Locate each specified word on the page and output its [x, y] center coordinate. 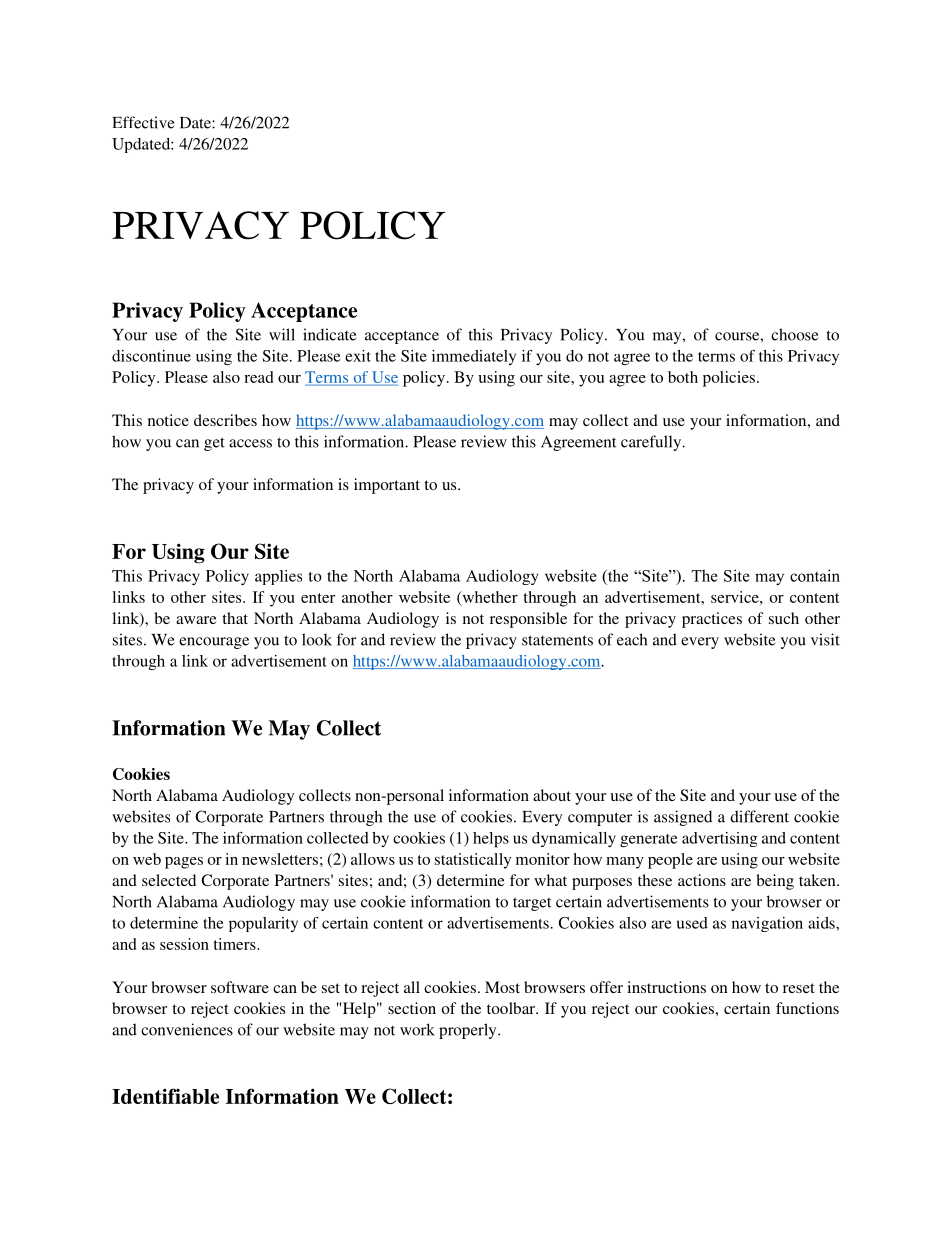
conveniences [187, 1029]
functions [807, 1008]
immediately [474, 357]
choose [794, 334]
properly [469, 1031]
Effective [143, 122]
